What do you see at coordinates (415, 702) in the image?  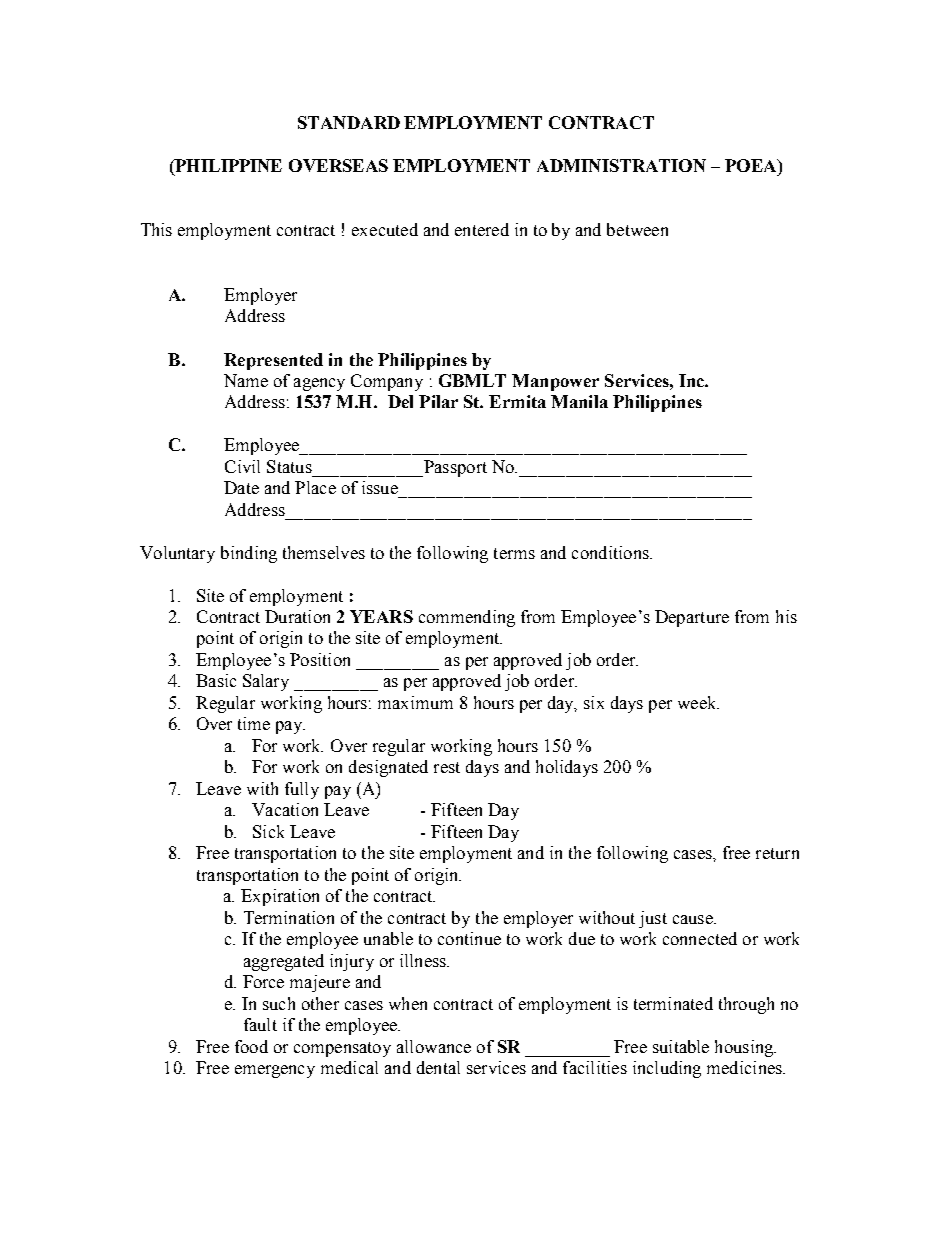 I see `maximum` at bounding box center [415, 702].
